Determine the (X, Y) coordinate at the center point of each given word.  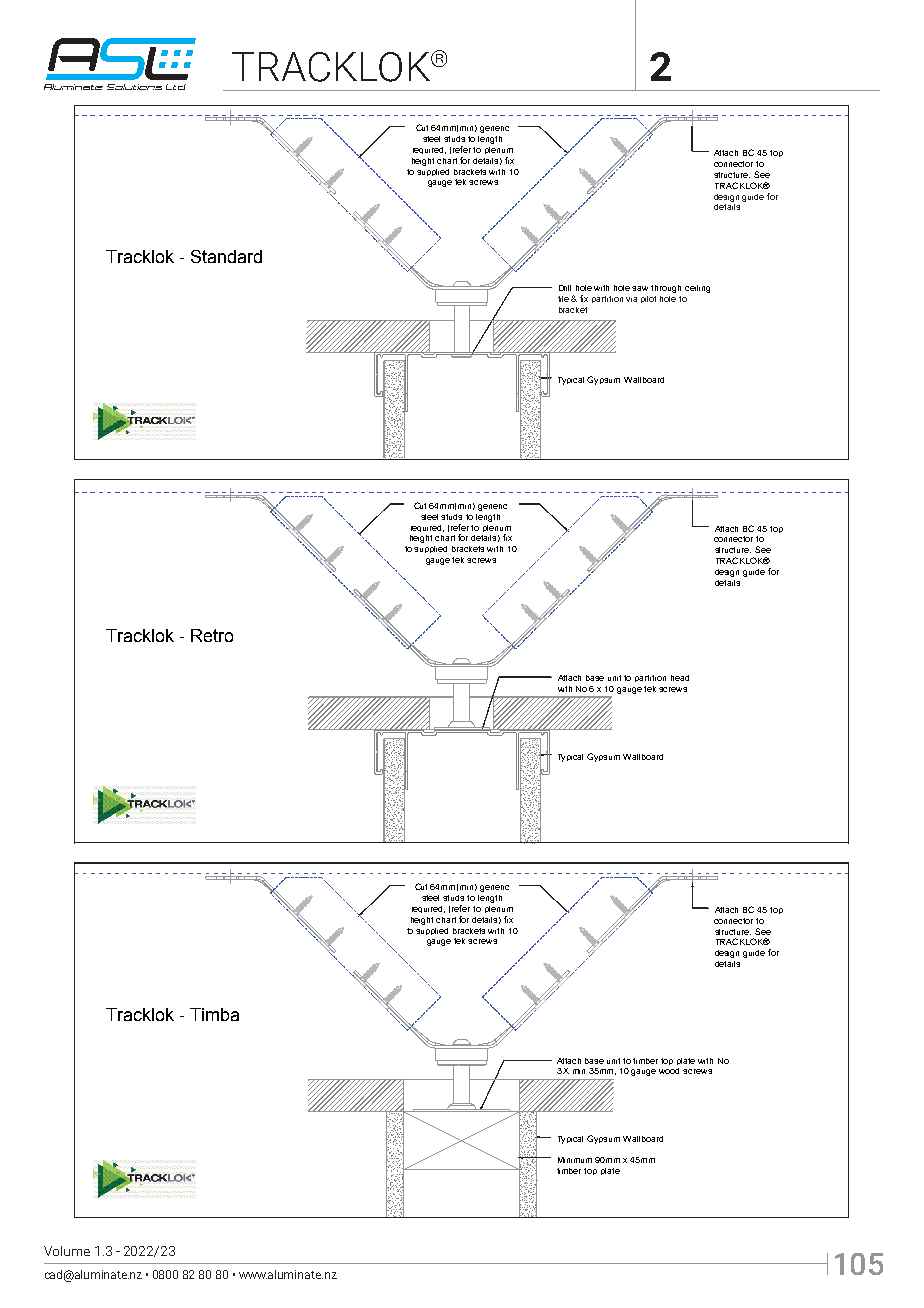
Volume (67, 1251)
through (666, 289)
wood (669, 1071)
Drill (565, 288)
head (680, 678)
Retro (212, 635)
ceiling (697, 289)
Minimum (575, 1160)
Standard (226, 256)
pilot (648, 299)
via (631, 299)
